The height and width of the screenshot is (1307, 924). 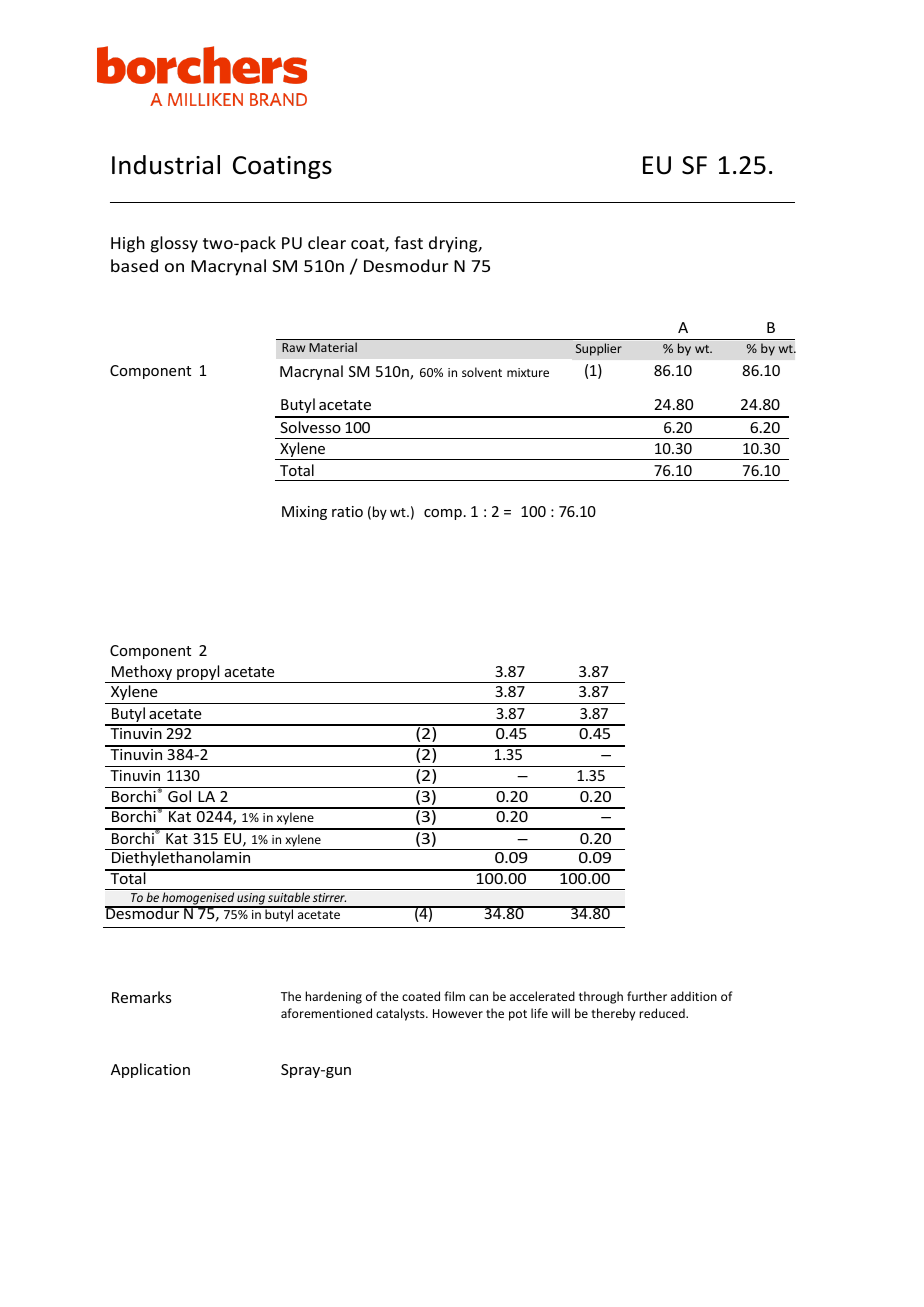 I want to click on Industrial, so click(x=166, y=165).
